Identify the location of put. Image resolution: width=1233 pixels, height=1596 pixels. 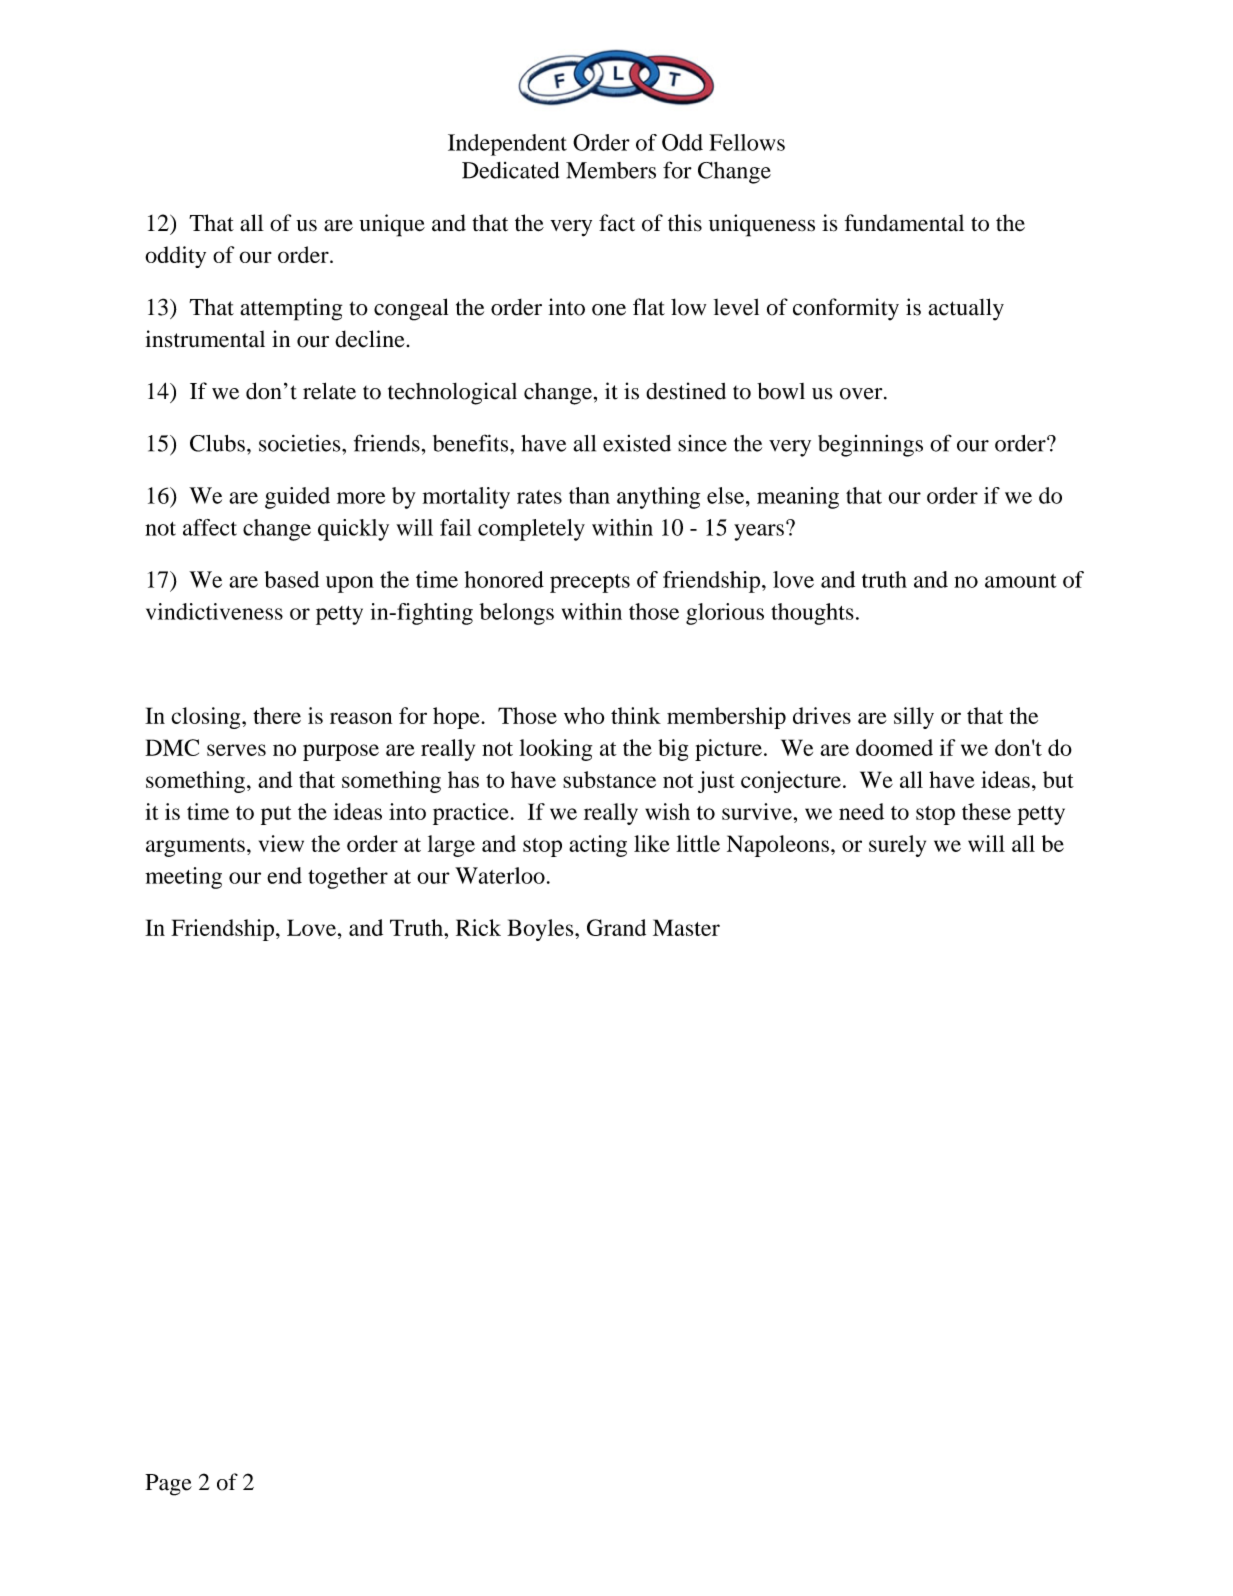
(276, 815).
